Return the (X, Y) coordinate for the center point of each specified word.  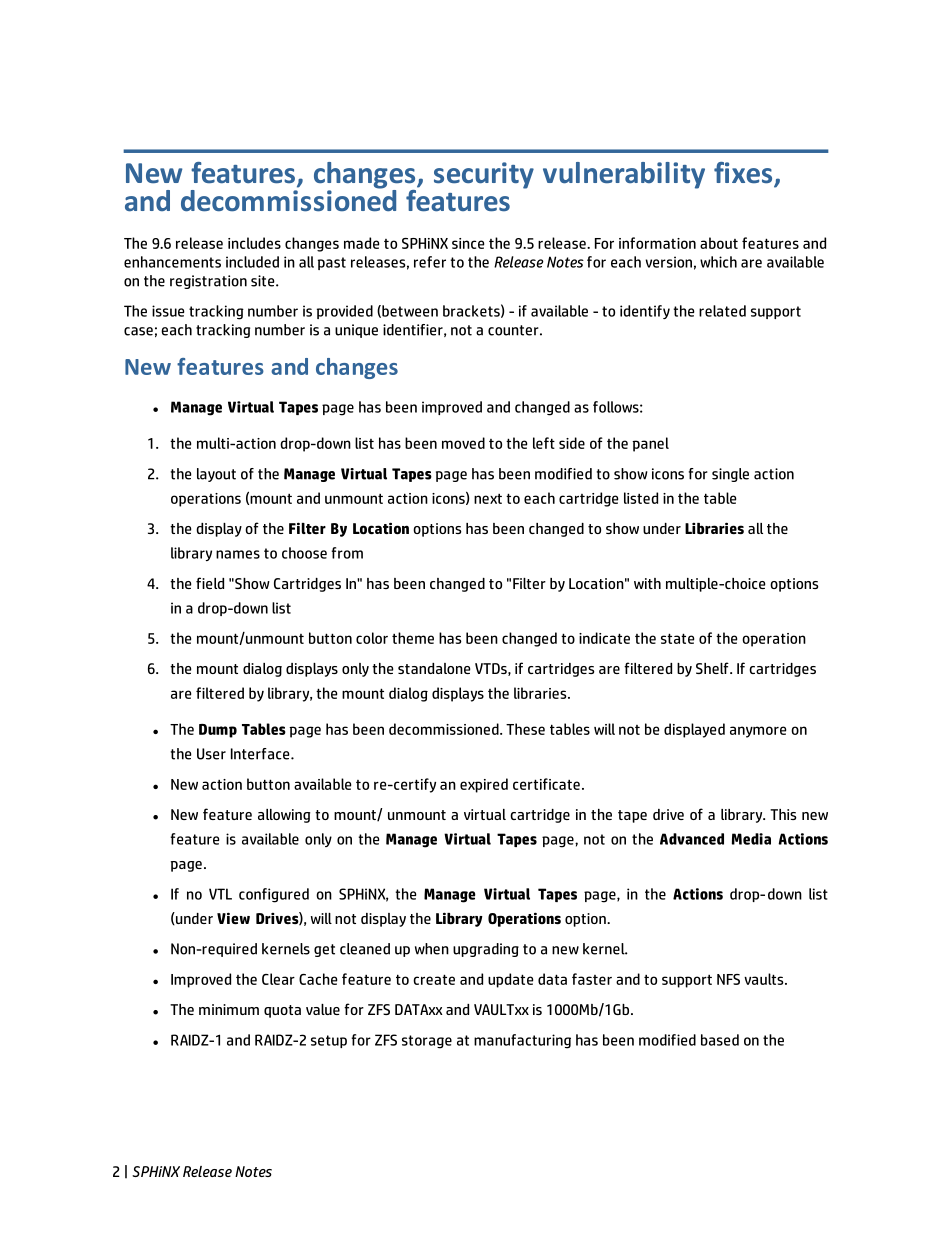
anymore (758, 732)
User (211, 754)
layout (216, 475)
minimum (229, 1009)
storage (427, 1042)
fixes (744, 174)
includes (254, 243)
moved (463, 443)
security (484, 175)
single (730, 475)
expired (484, 785)
